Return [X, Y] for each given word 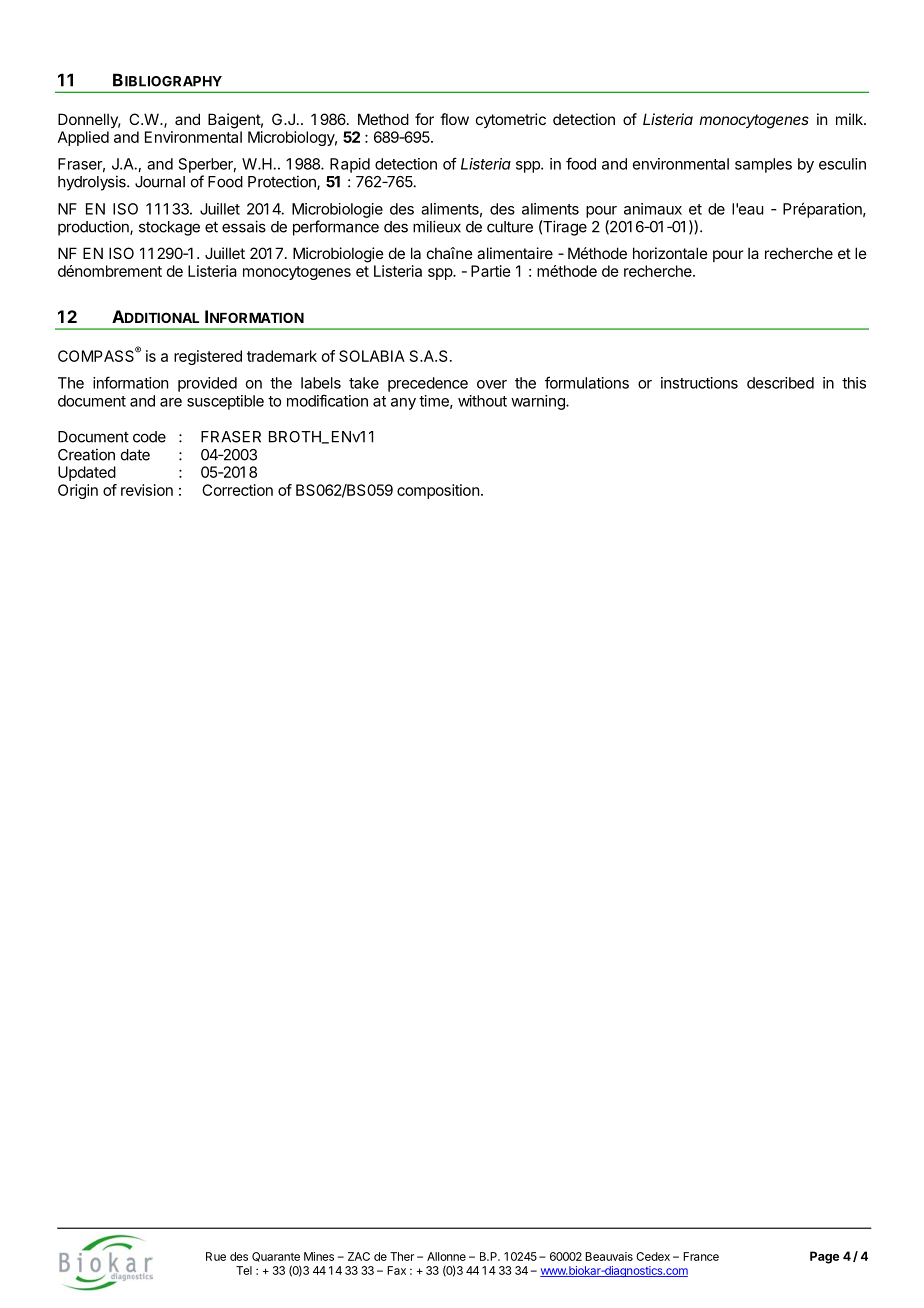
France [701, 1256]
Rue [216, 1256]
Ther [402, 1256]
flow [454, 119]
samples [763, 165]
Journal [160, 182]
